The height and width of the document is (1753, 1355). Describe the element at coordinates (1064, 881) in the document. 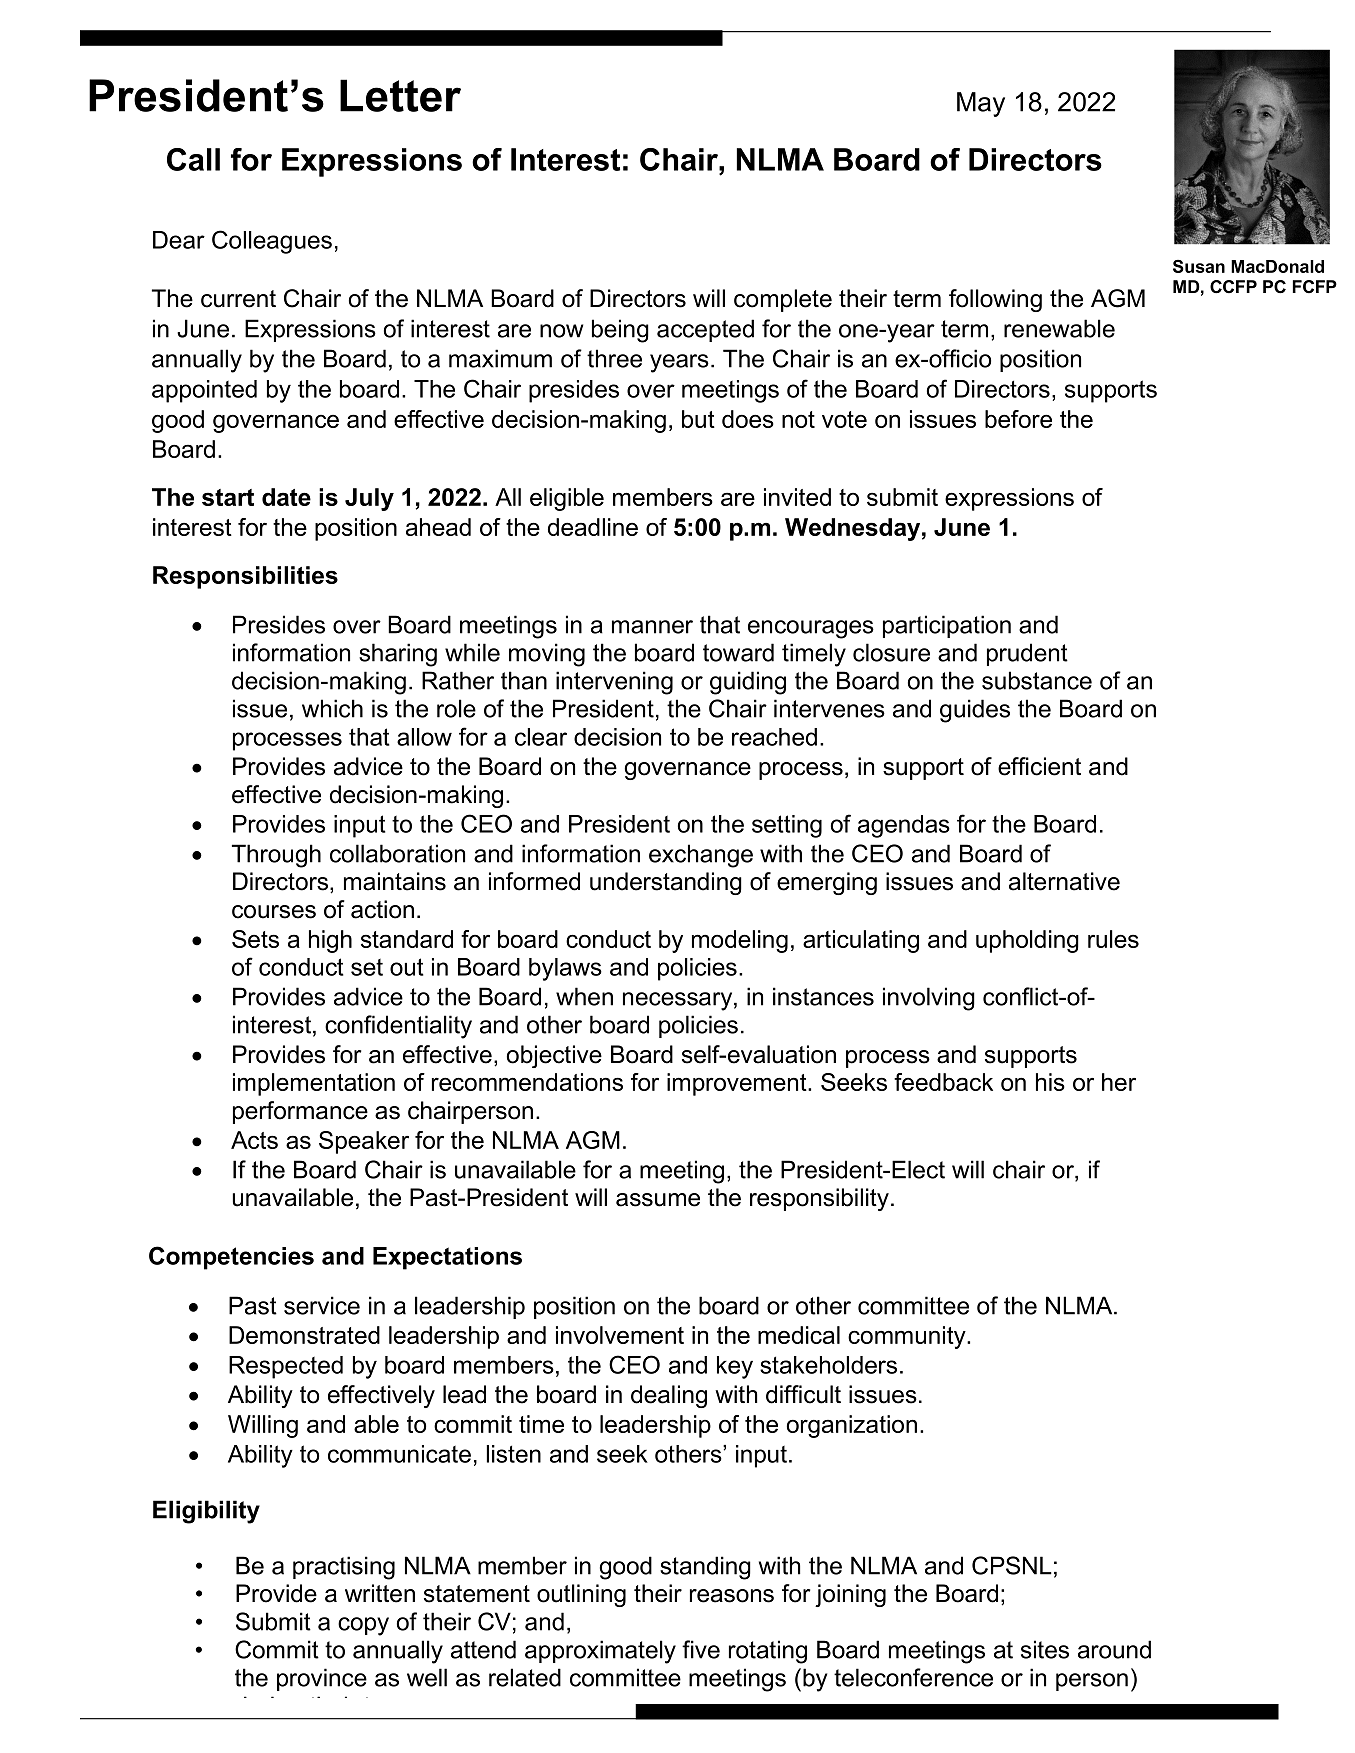

I see `alternative` at that location.
